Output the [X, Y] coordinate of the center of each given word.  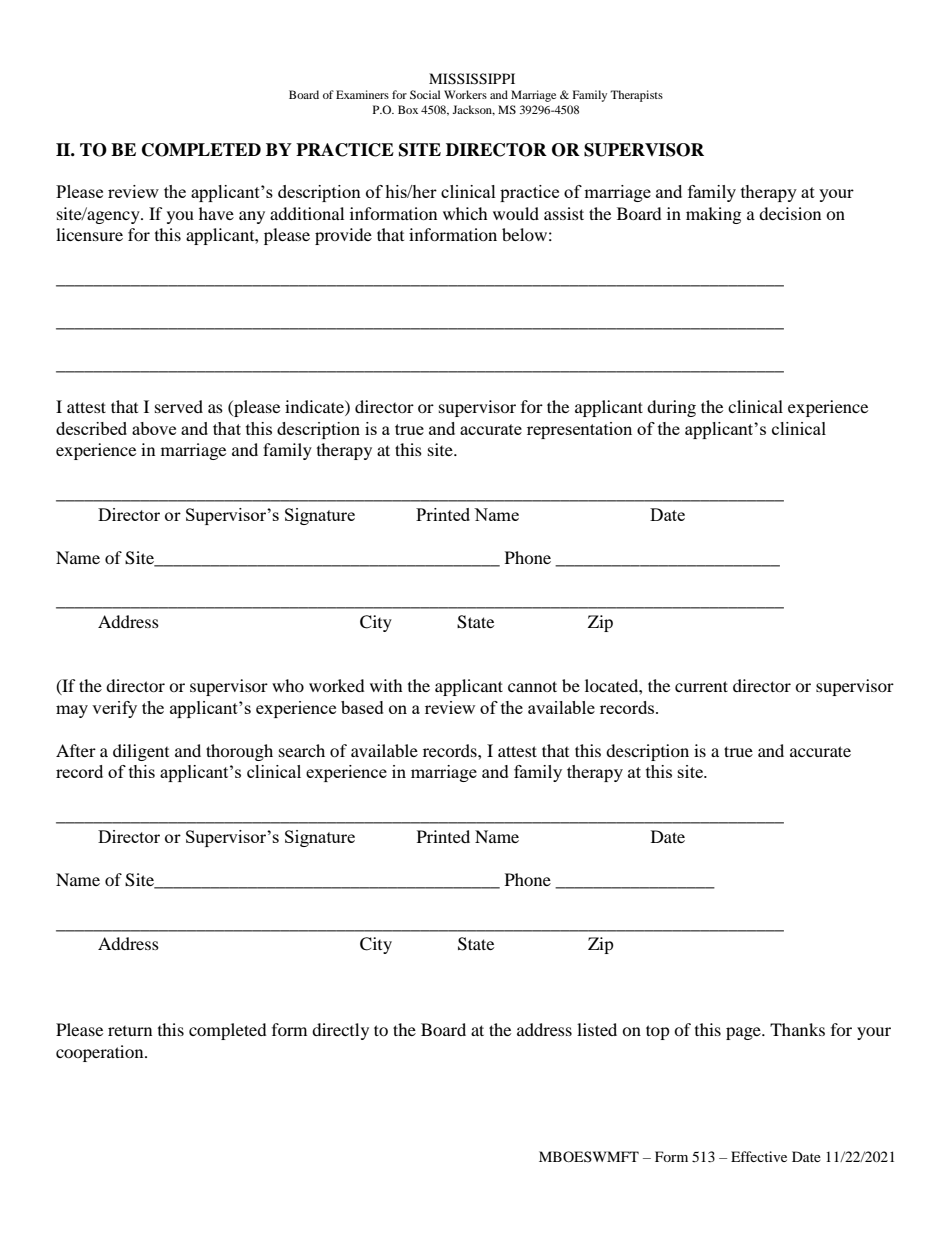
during [671, 408]
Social [425, 94]
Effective [759, 1156]
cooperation [101, 1053]
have [216, 213]
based [362, 707]
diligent [141, 752]
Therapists [636, 96]
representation [579, 430]
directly [340, 1031]
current [701, 686]
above [154, 428]
